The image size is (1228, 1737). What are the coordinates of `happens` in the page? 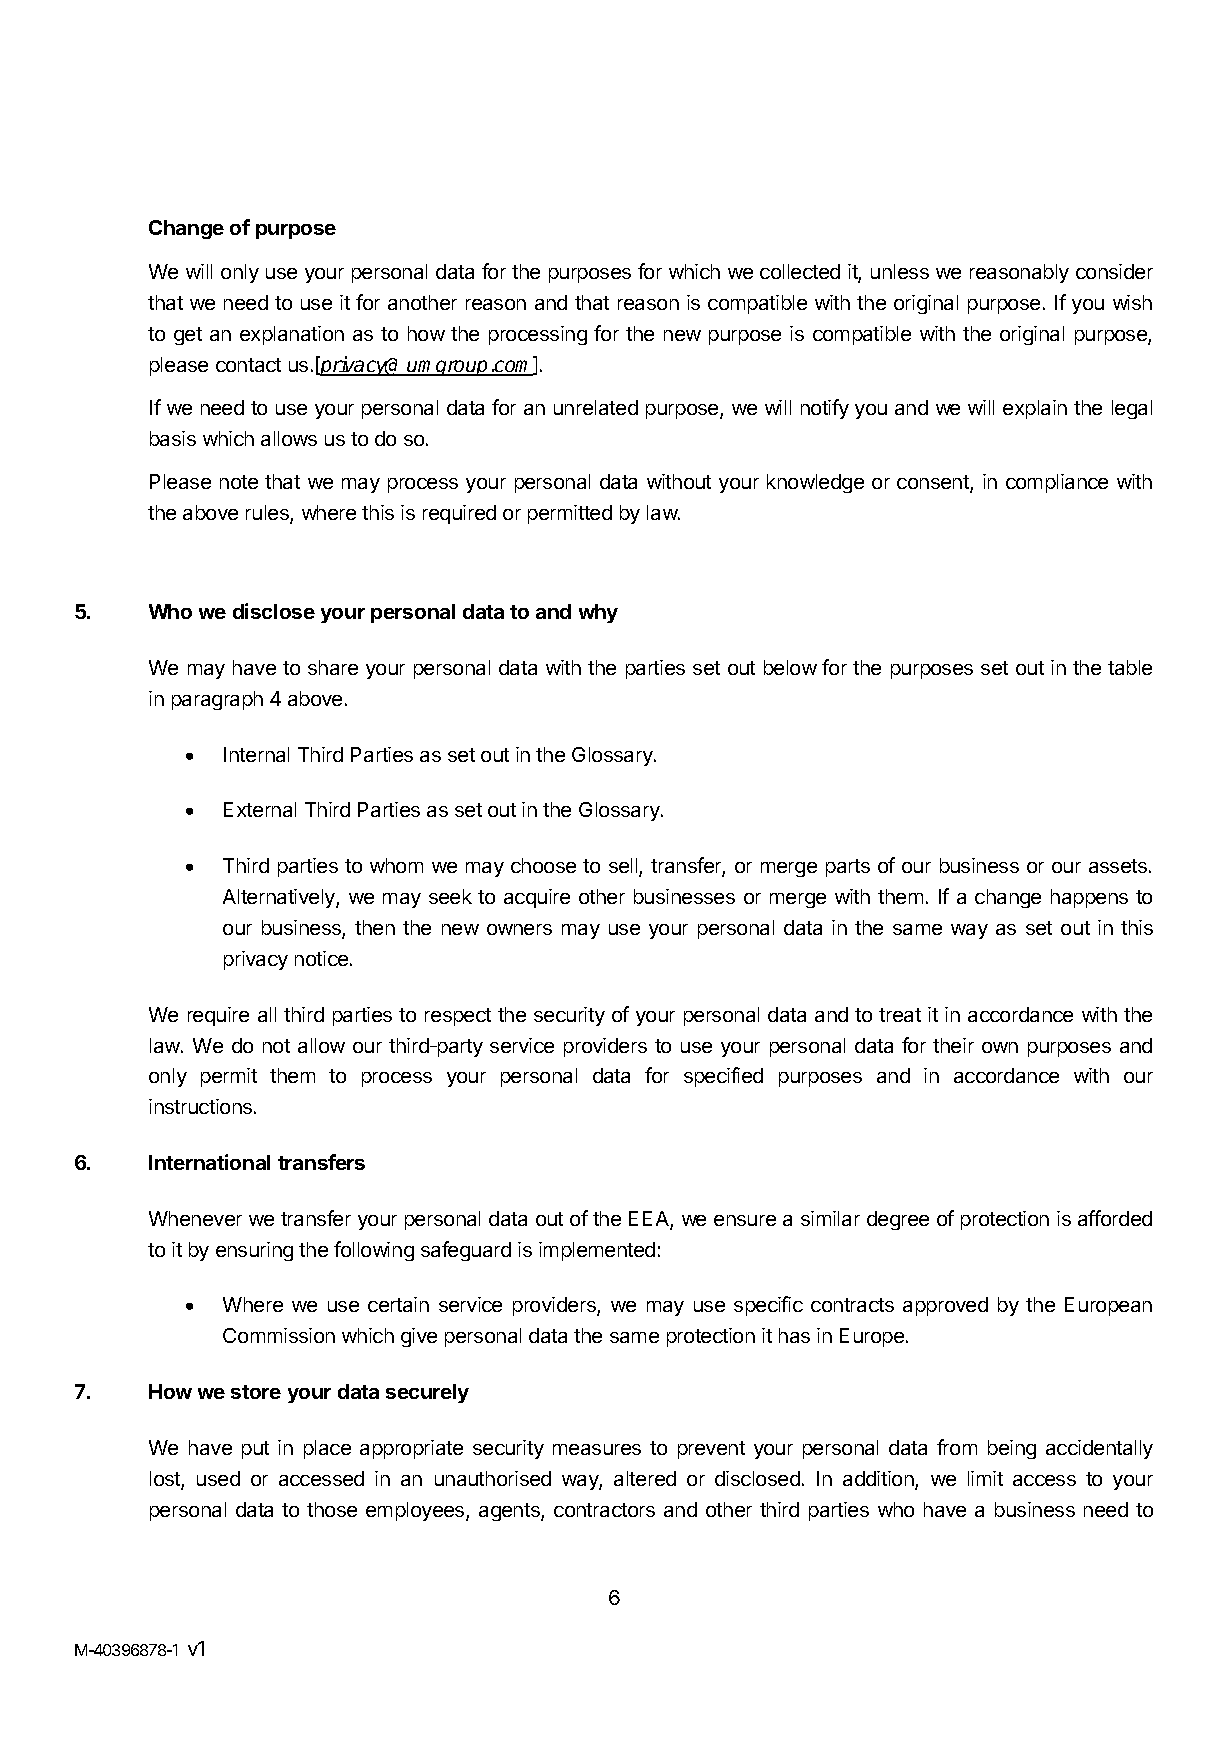 It's located at (1089, 898).
